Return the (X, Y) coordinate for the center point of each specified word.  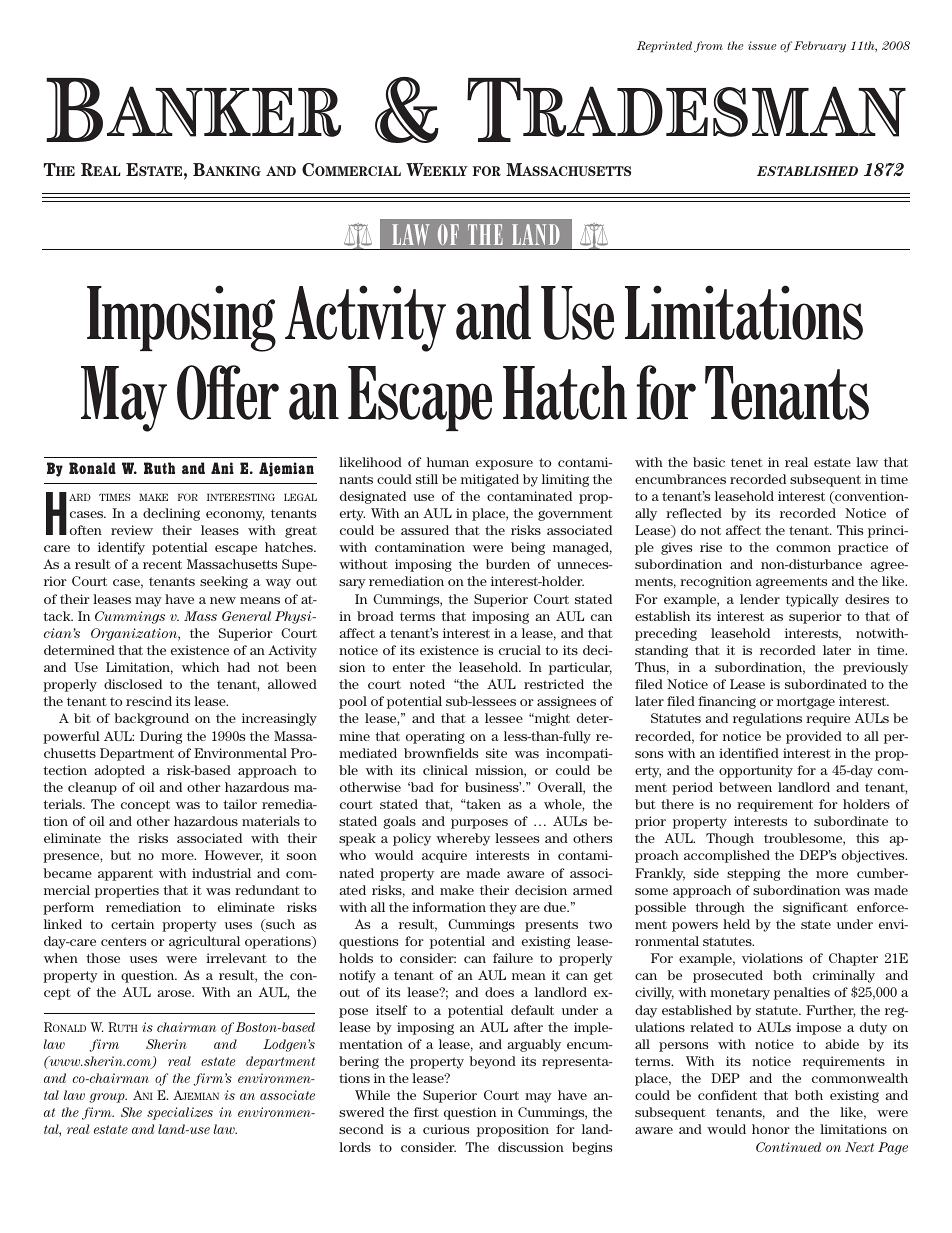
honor (771, 1129)
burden (508, 564)
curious (446, 1129)
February (820, 47)
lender (760, 599)
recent (162, 564)
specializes (180, 1113)
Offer (228, 392)
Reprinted (664, 46)
